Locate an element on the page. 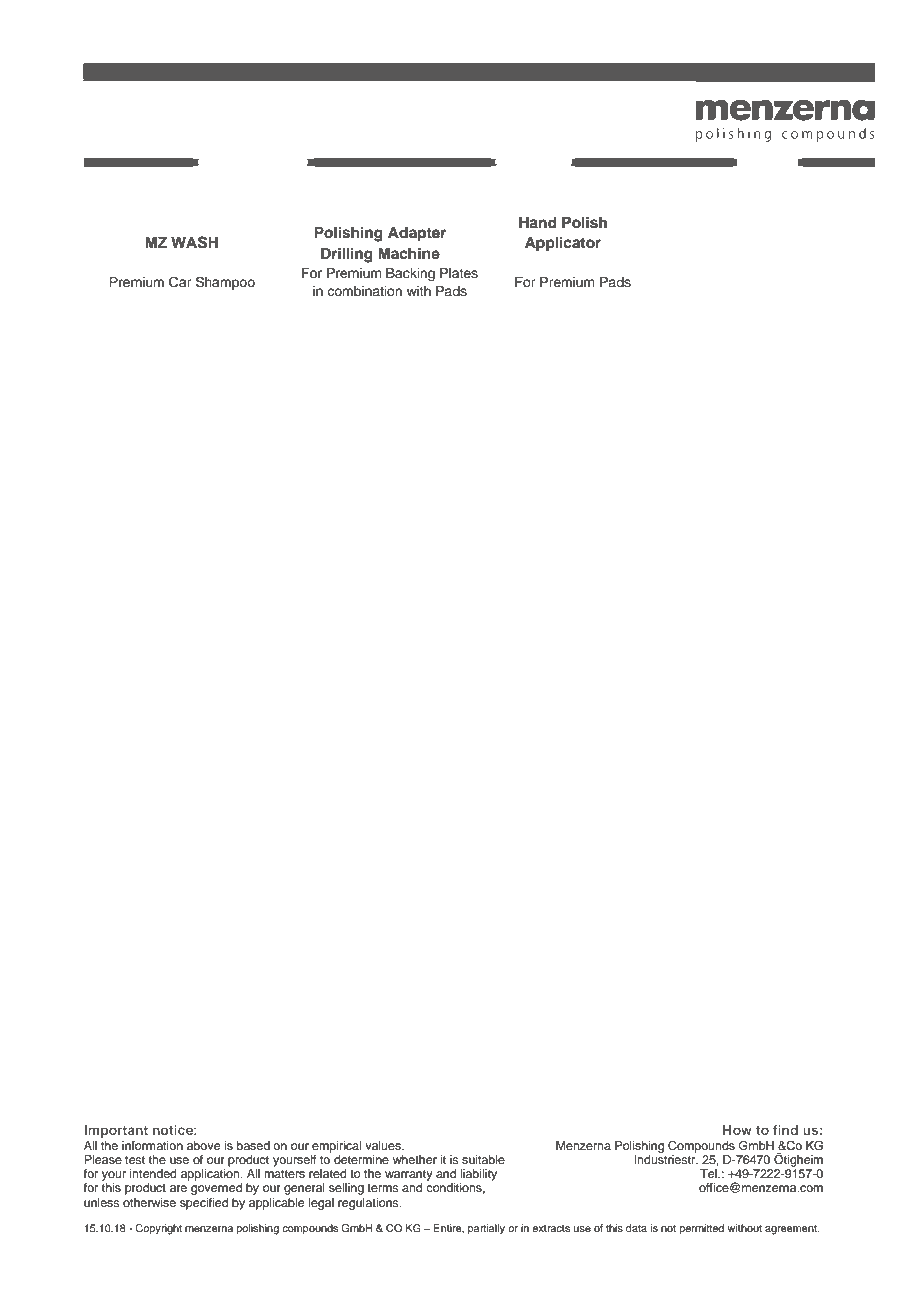 The width and height of the document is (924, 1308). Backing is located at coordinates (410, 274).
